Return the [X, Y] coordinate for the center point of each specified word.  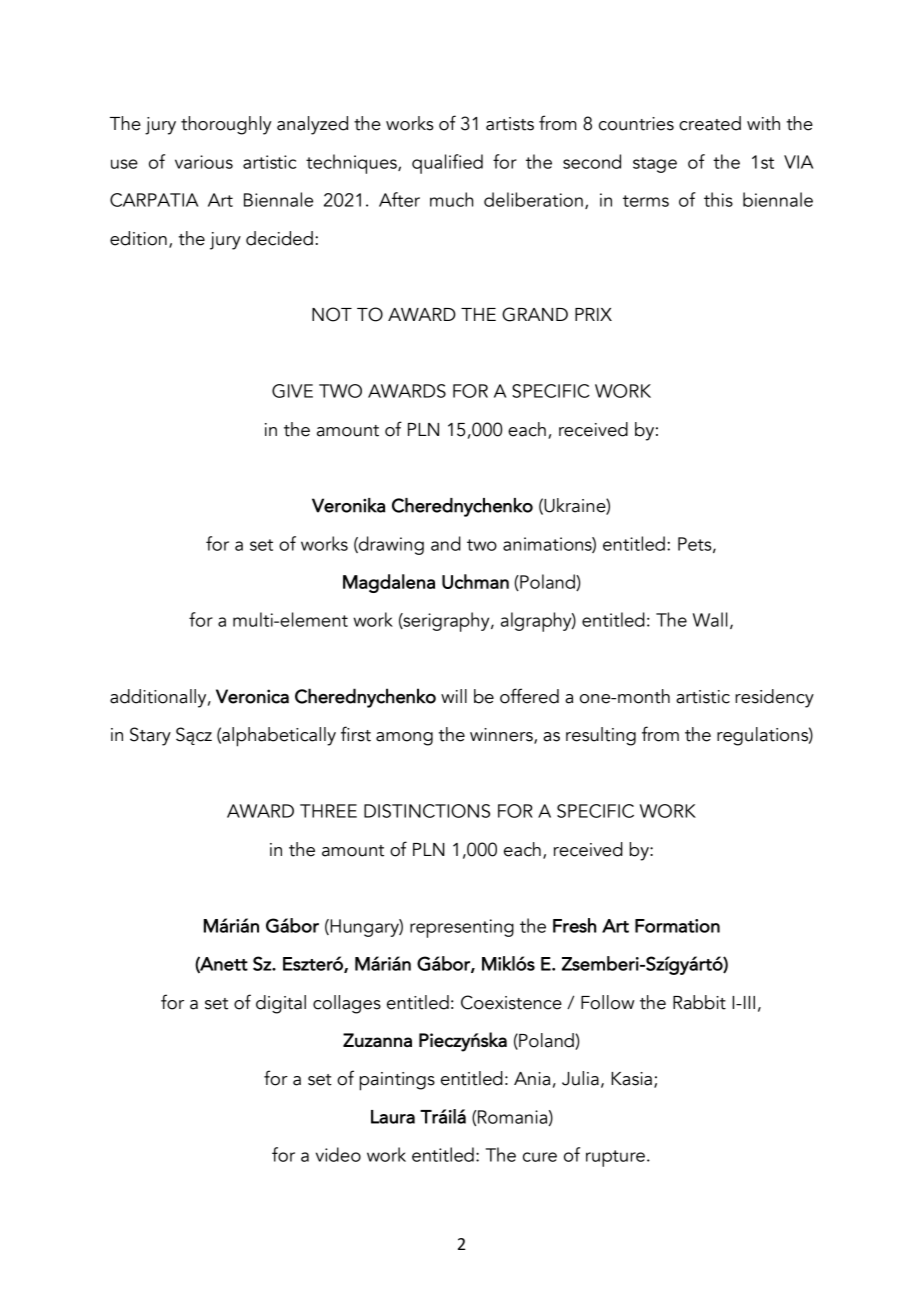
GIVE [292, 391]
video [338, 1154]
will [454, 696]
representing [462, 928]
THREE [328, 811]
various [204, 162]
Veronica [252, 696]
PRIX [593, 314]
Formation [677, 926]
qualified [447, 164]
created [710, 123]
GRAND [535, 314]
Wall [710, 619]
